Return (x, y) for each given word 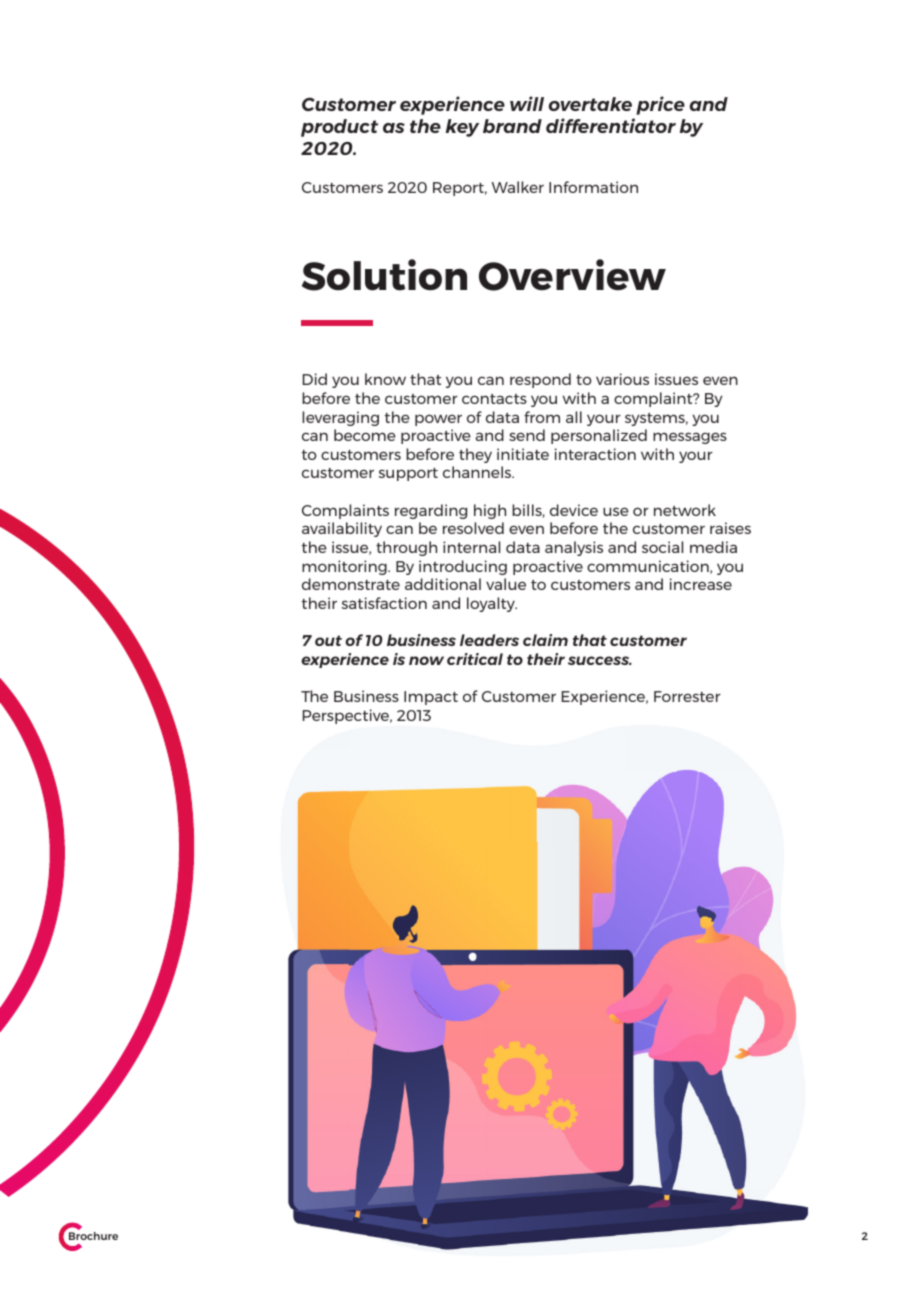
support (408, 474)
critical (475, 659)
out (328, 640)
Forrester (687, 696)
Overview (572, 275)
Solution (384, 275)
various (622, 379)
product (339, 128)
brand (512, 126)
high (490, 511)
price (660, 105)
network (685, 510)
